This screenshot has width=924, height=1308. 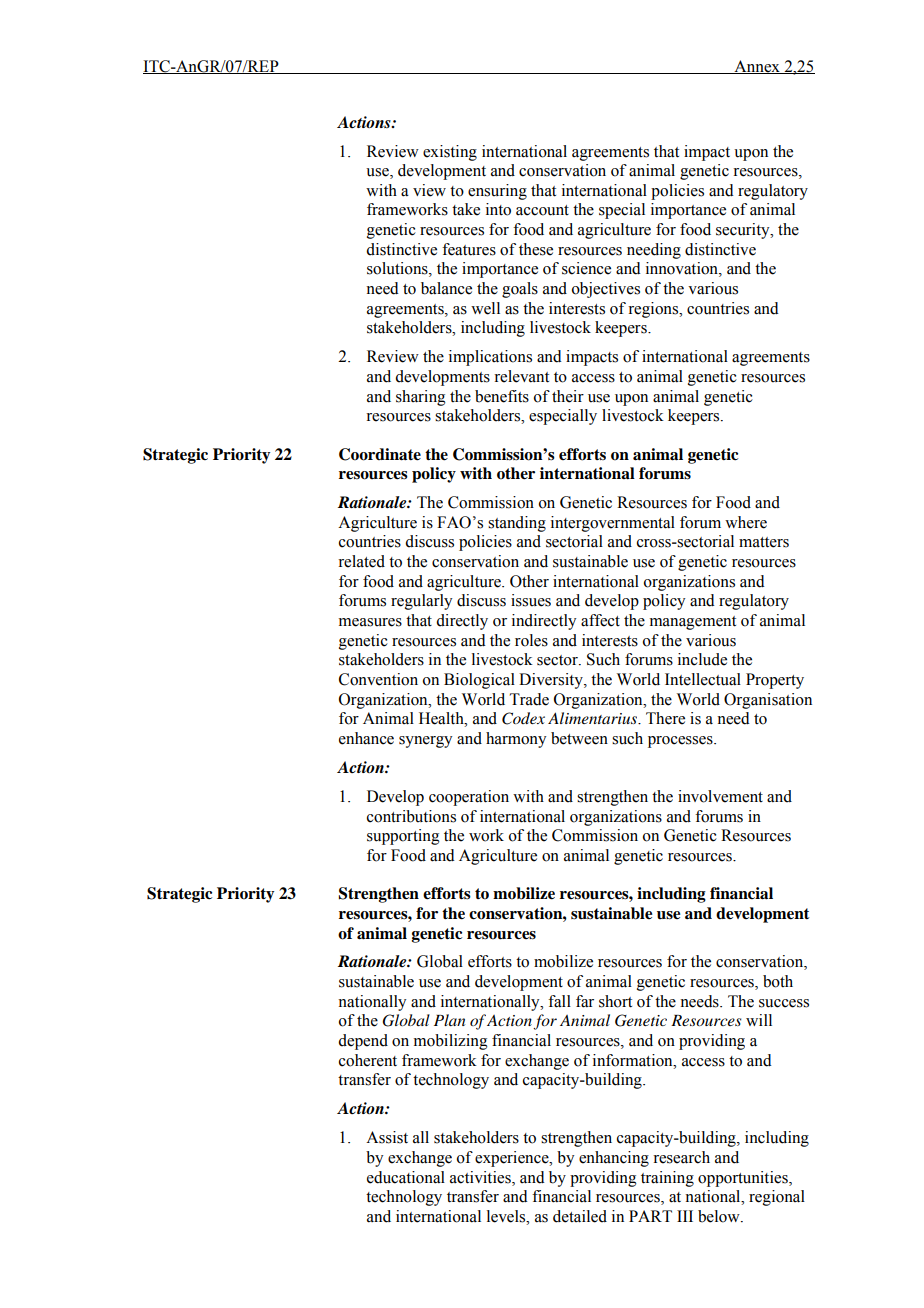 What do you see at coordinates (421, 602) in the screenshot?
I see `regularly` at bounding box center [421, 602].
